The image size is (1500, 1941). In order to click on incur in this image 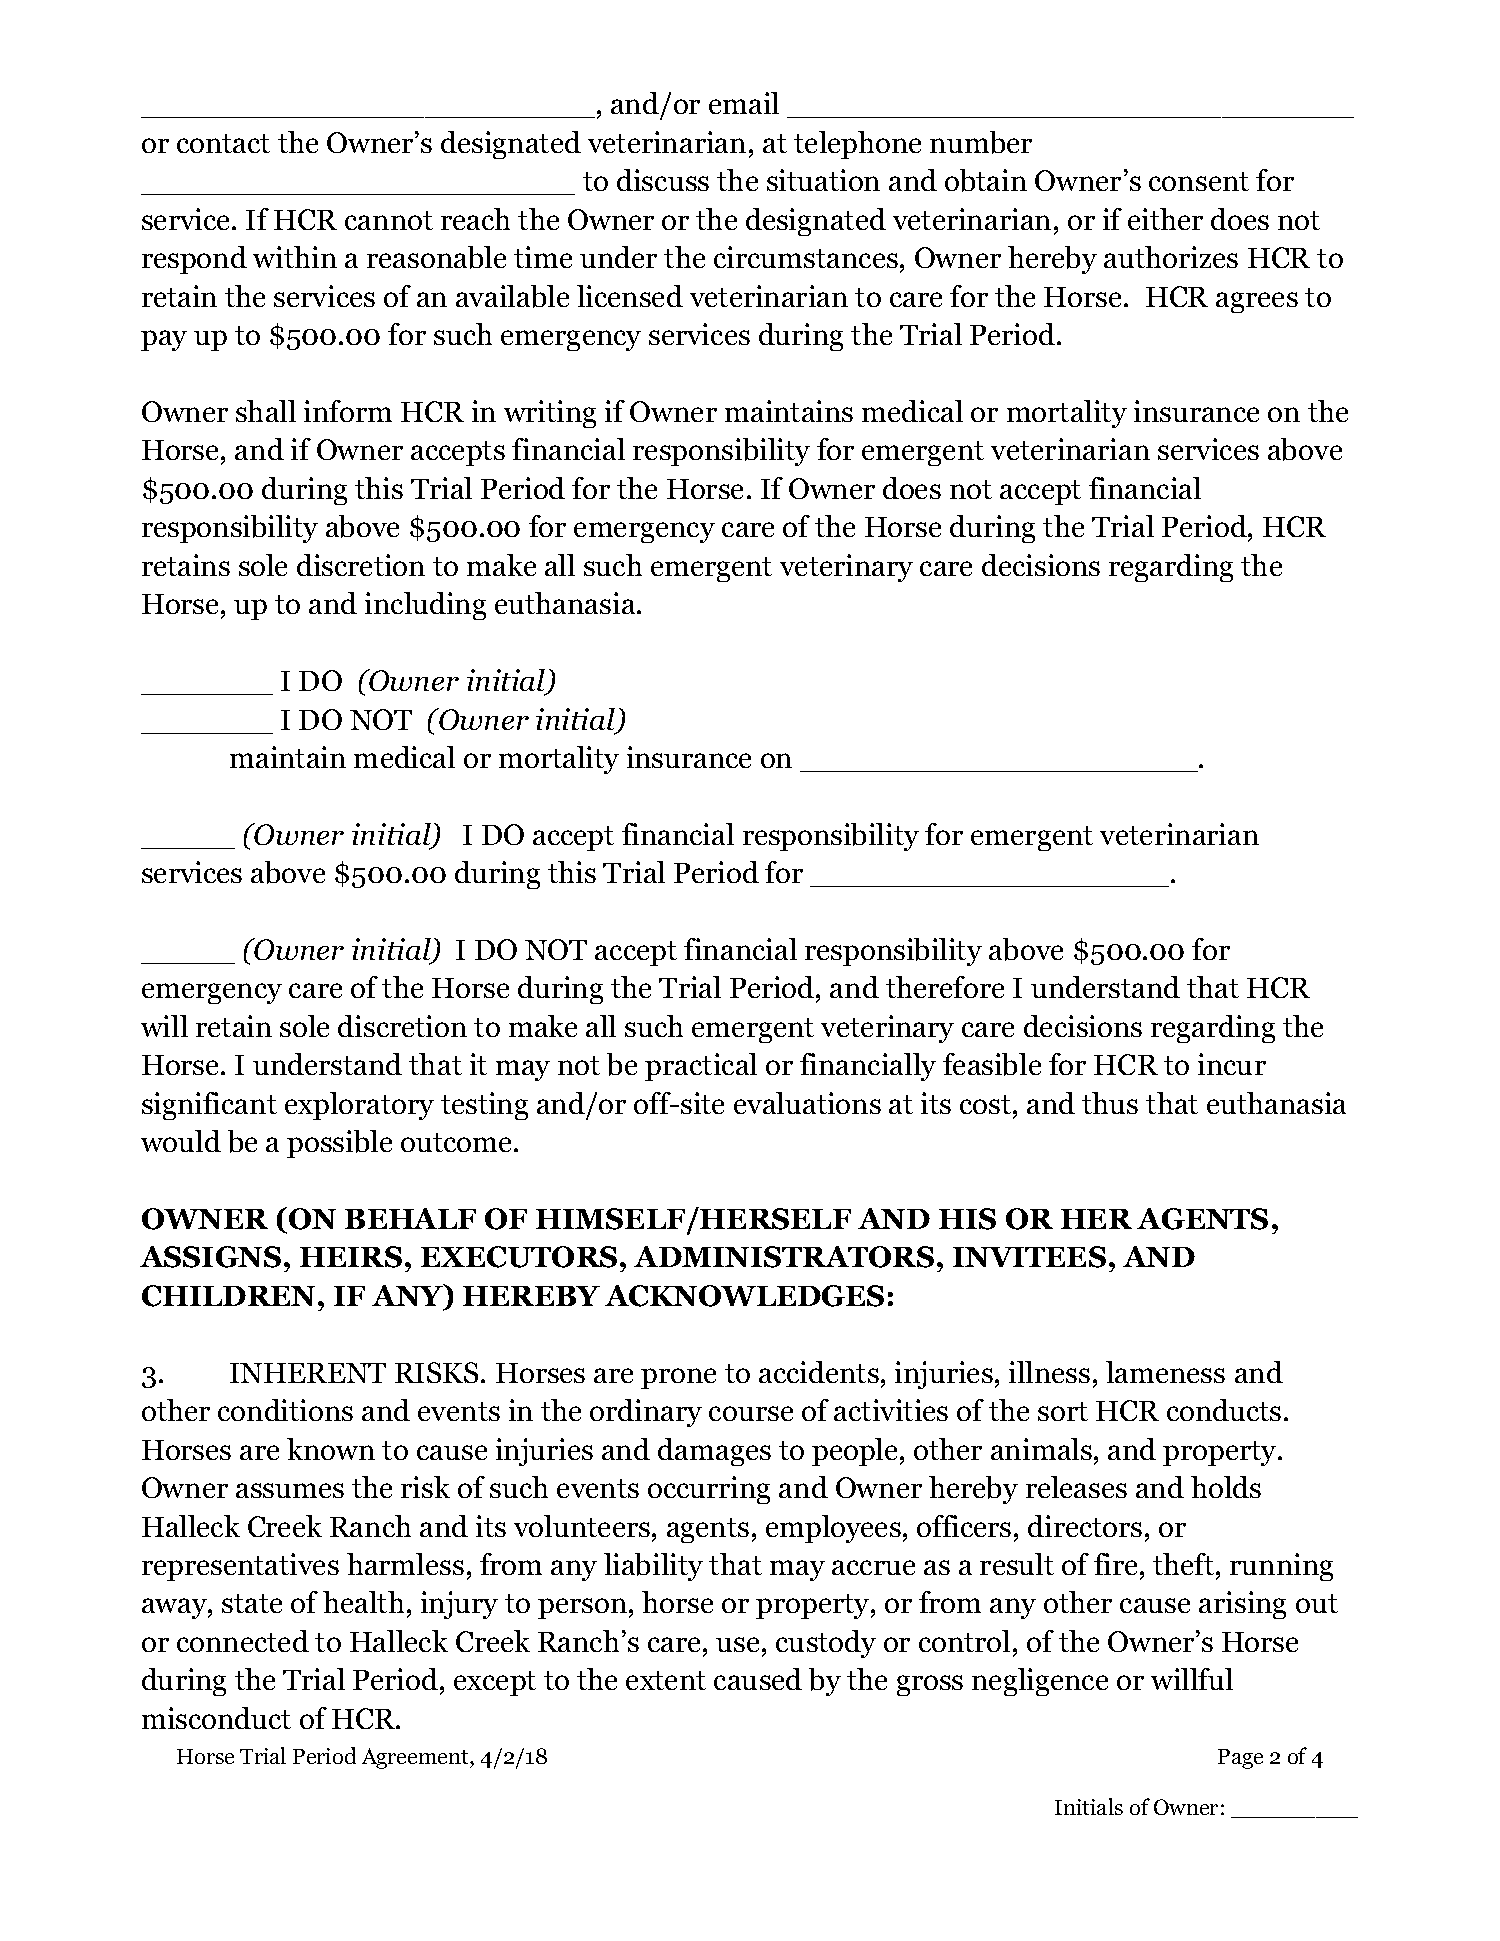, I will do `click(1232, 1064)`.
